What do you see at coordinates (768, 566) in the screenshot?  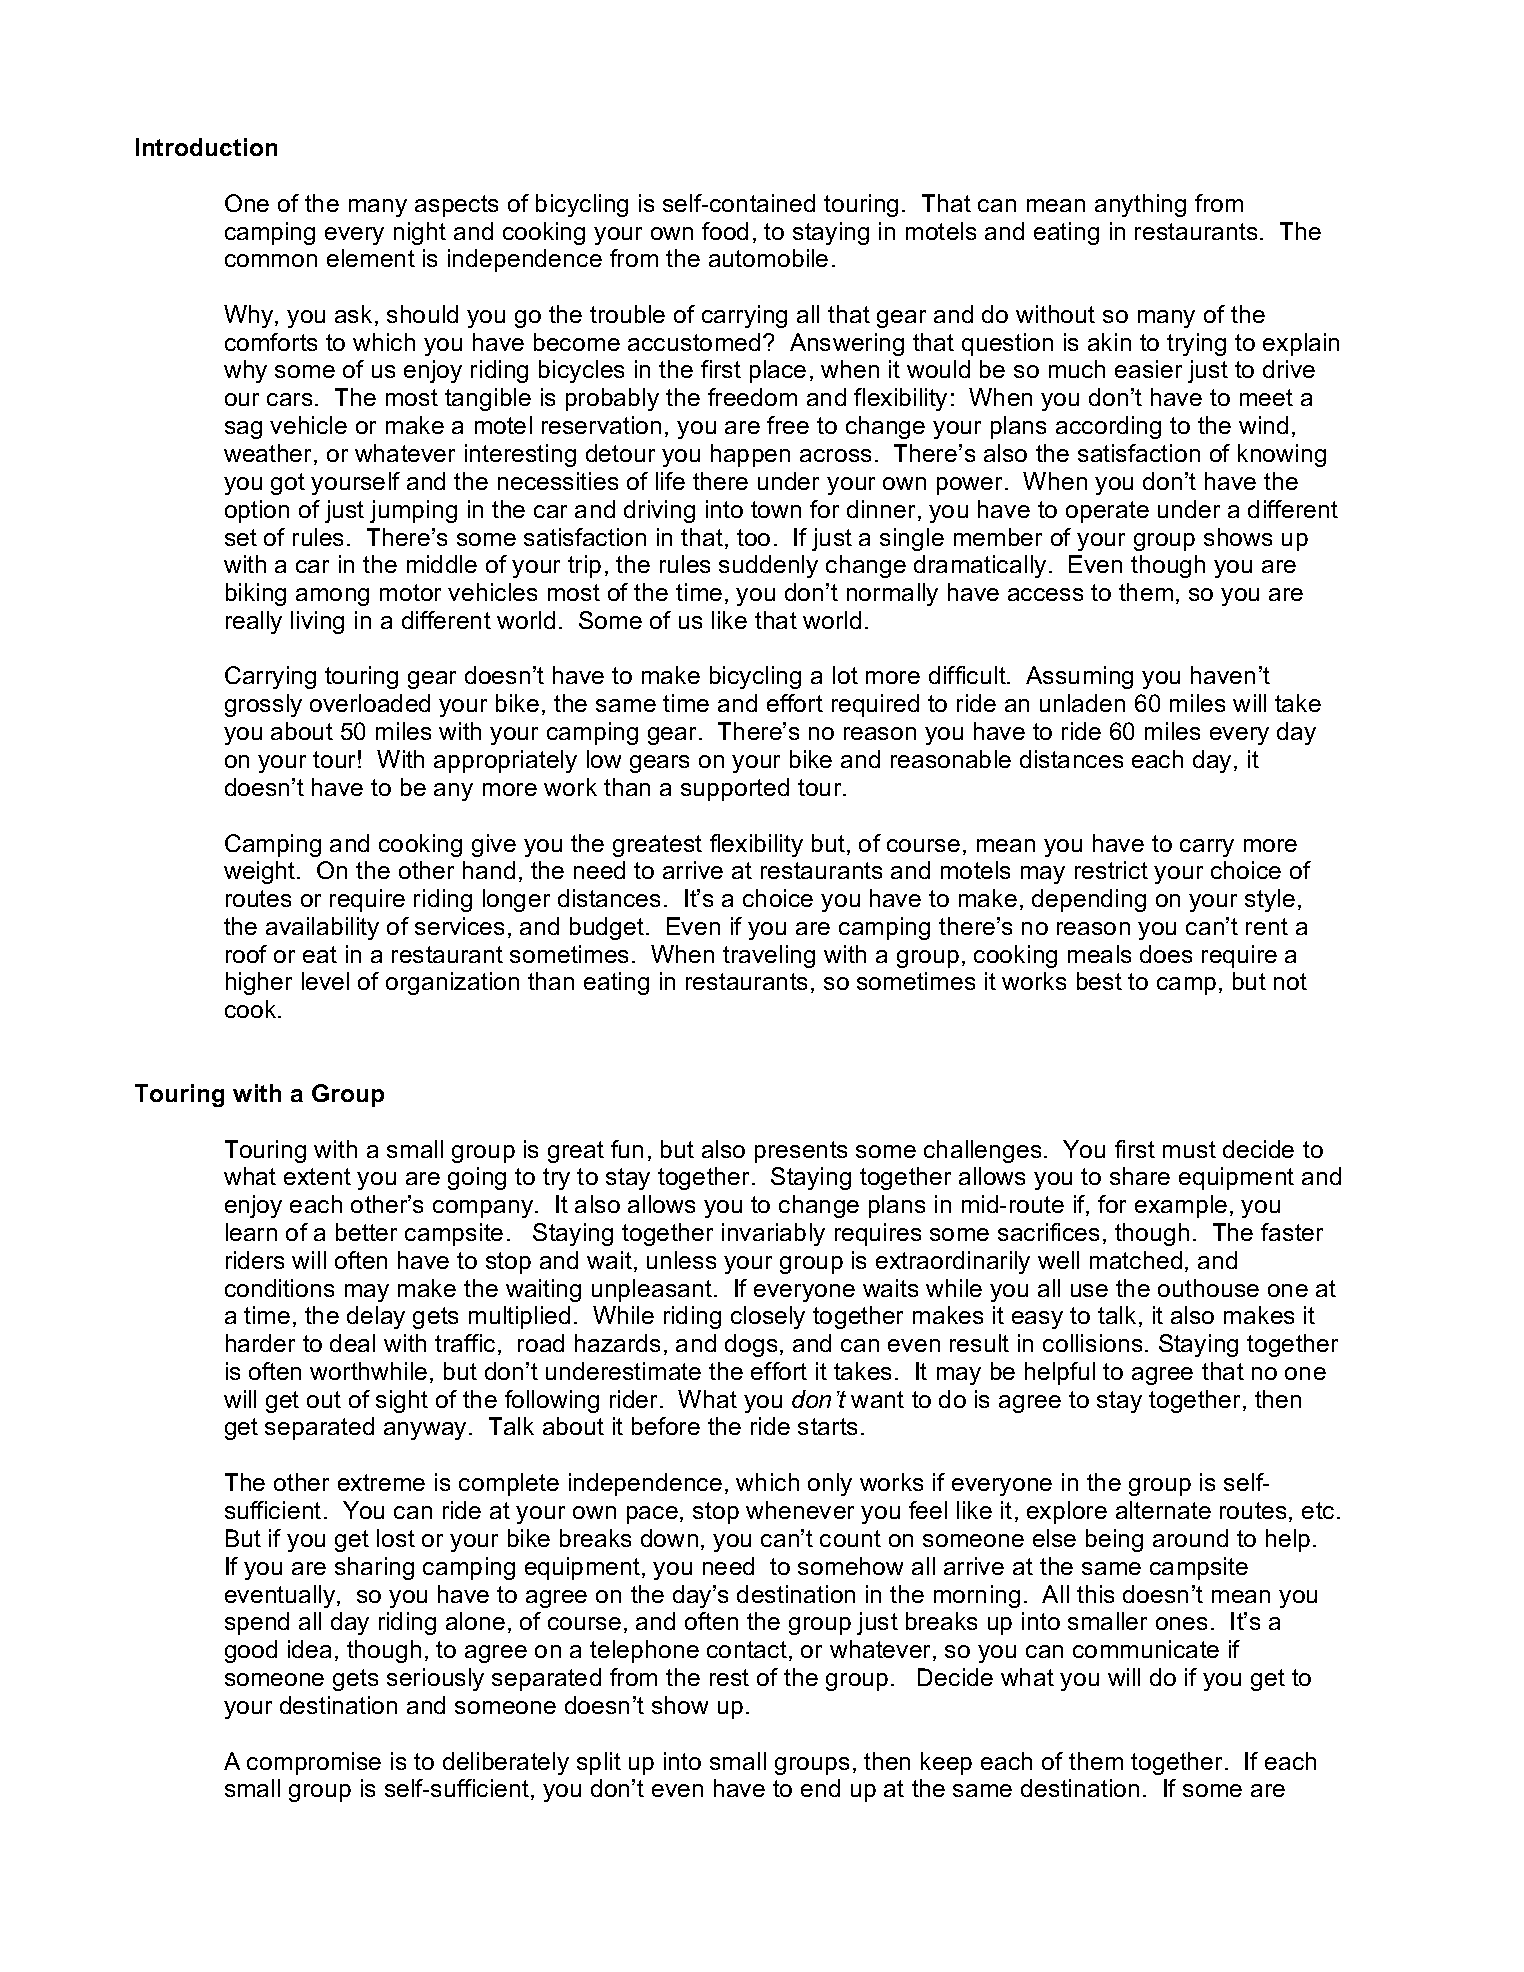 I see `suddenly` at bounding box center [768, 566].
